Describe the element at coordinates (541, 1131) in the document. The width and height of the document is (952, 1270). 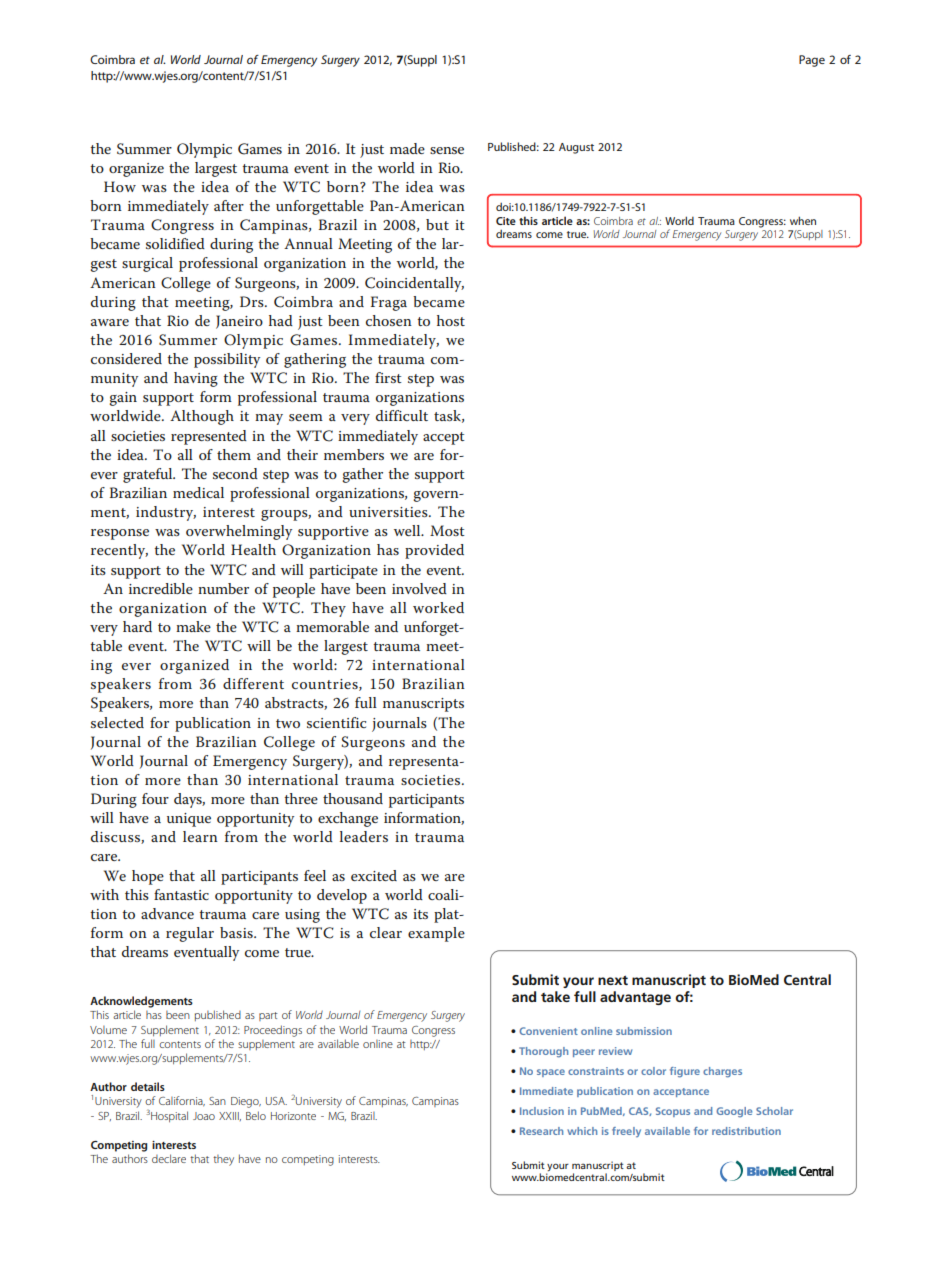
I see `Research` at that location.
